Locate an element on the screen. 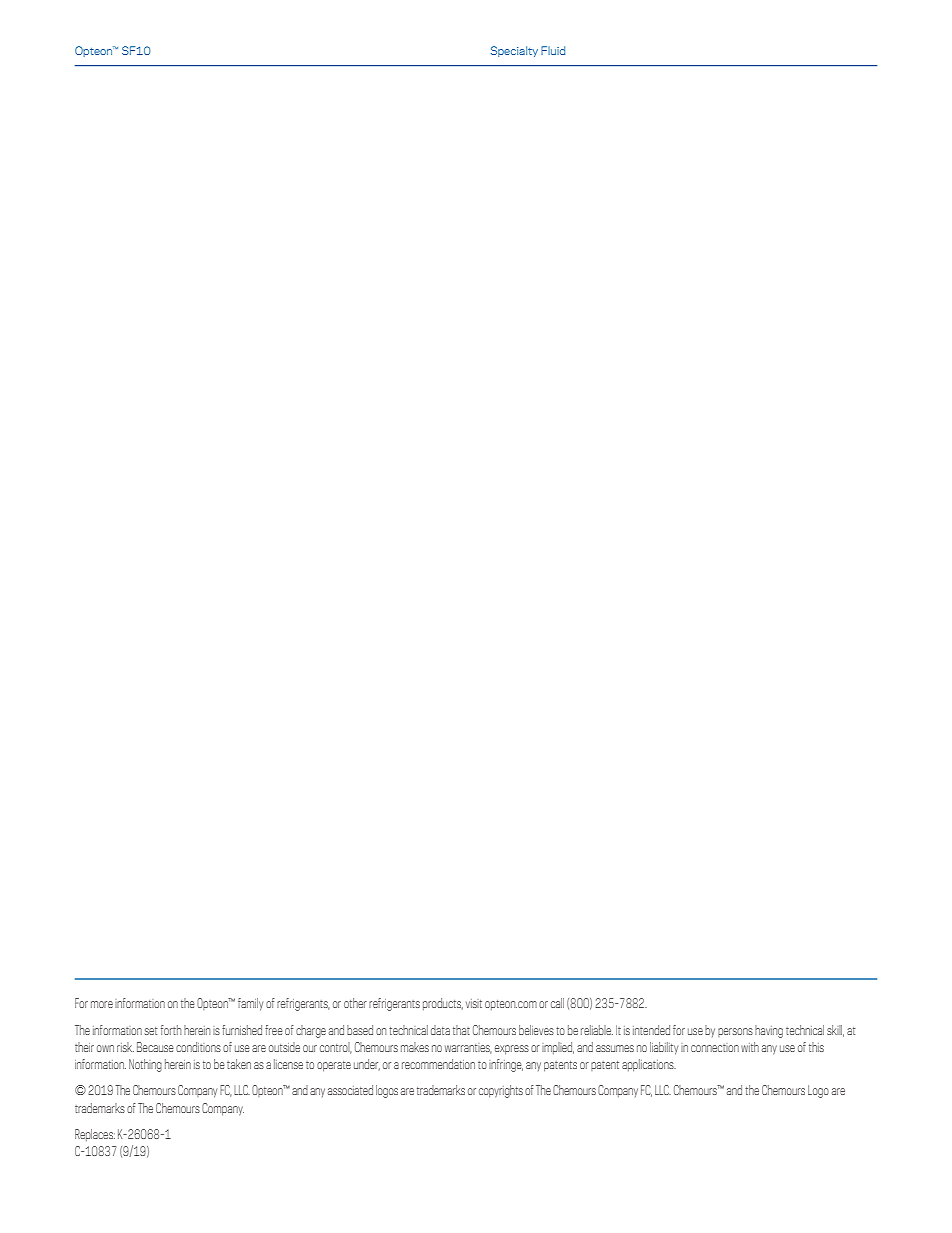  copyrights is located at coordinates (501, 1091).
